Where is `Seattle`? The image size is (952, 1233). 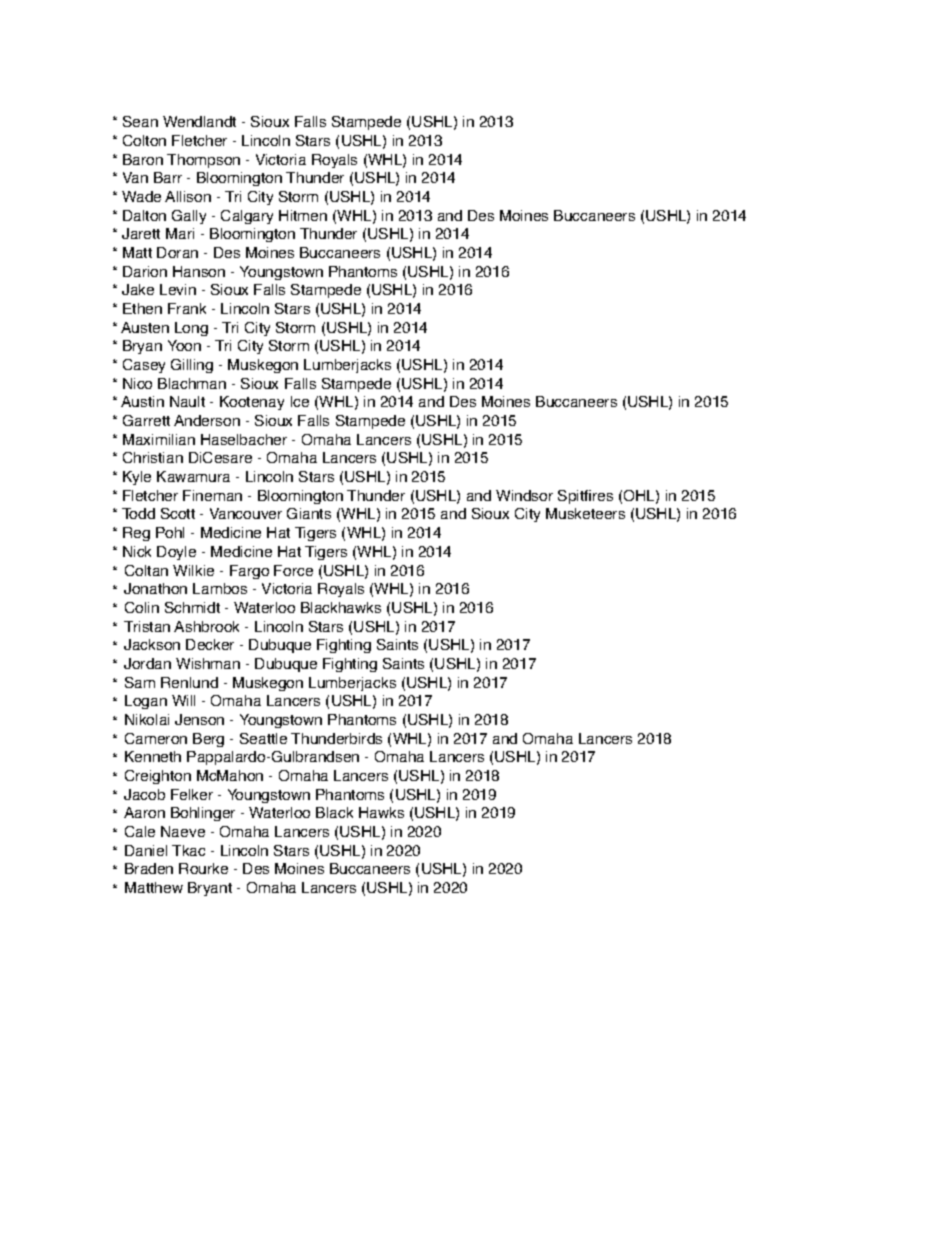 Seattle is located at coordinates (263, 738).
